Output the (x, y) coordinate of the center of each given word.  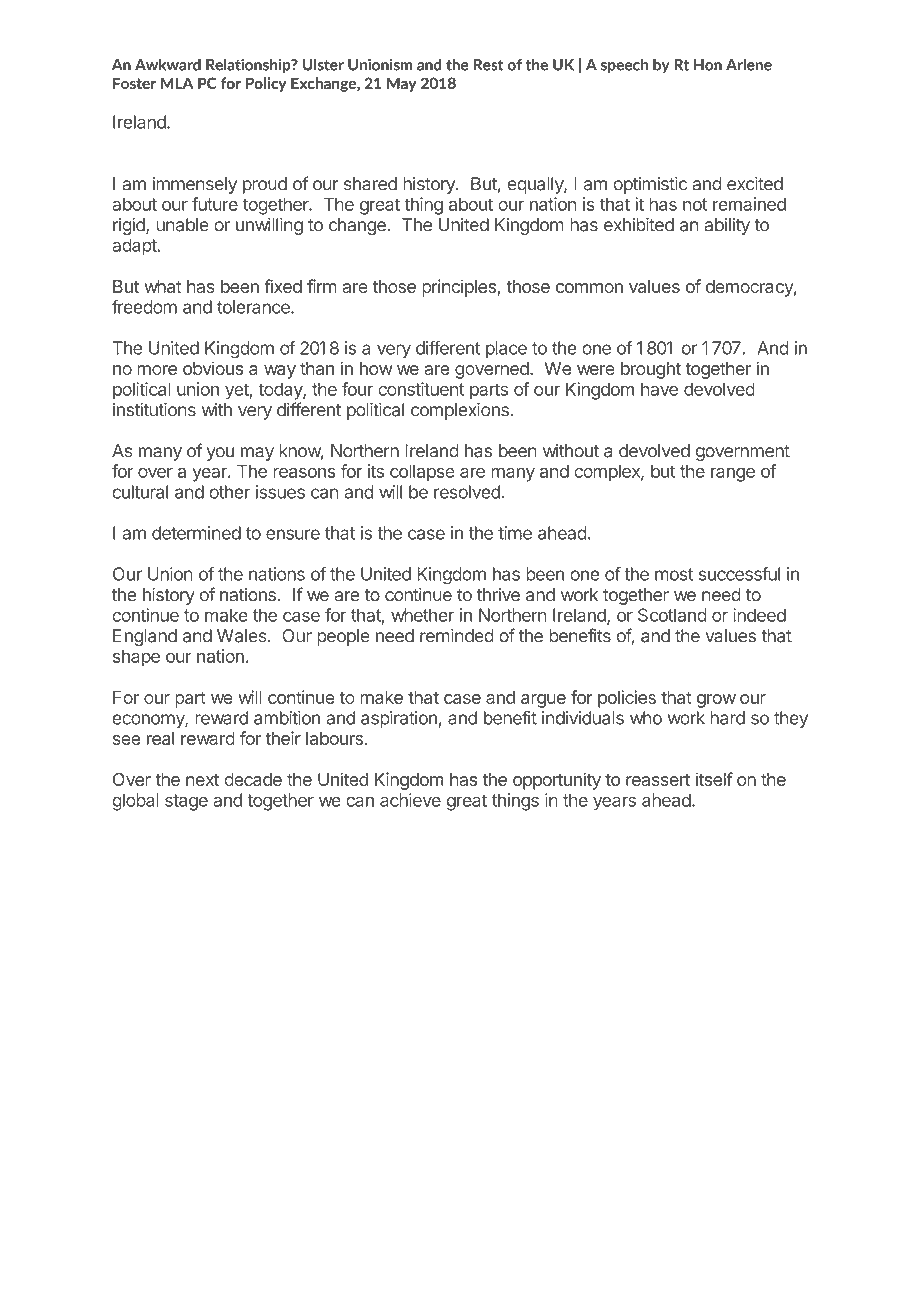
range (733, 475)
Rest (489, 65)
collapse (422, 473)
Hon (708, 65)
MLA (177, 83)
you (220, 454)
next (202, 780)
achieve (410, 800)
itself (714, 779)
